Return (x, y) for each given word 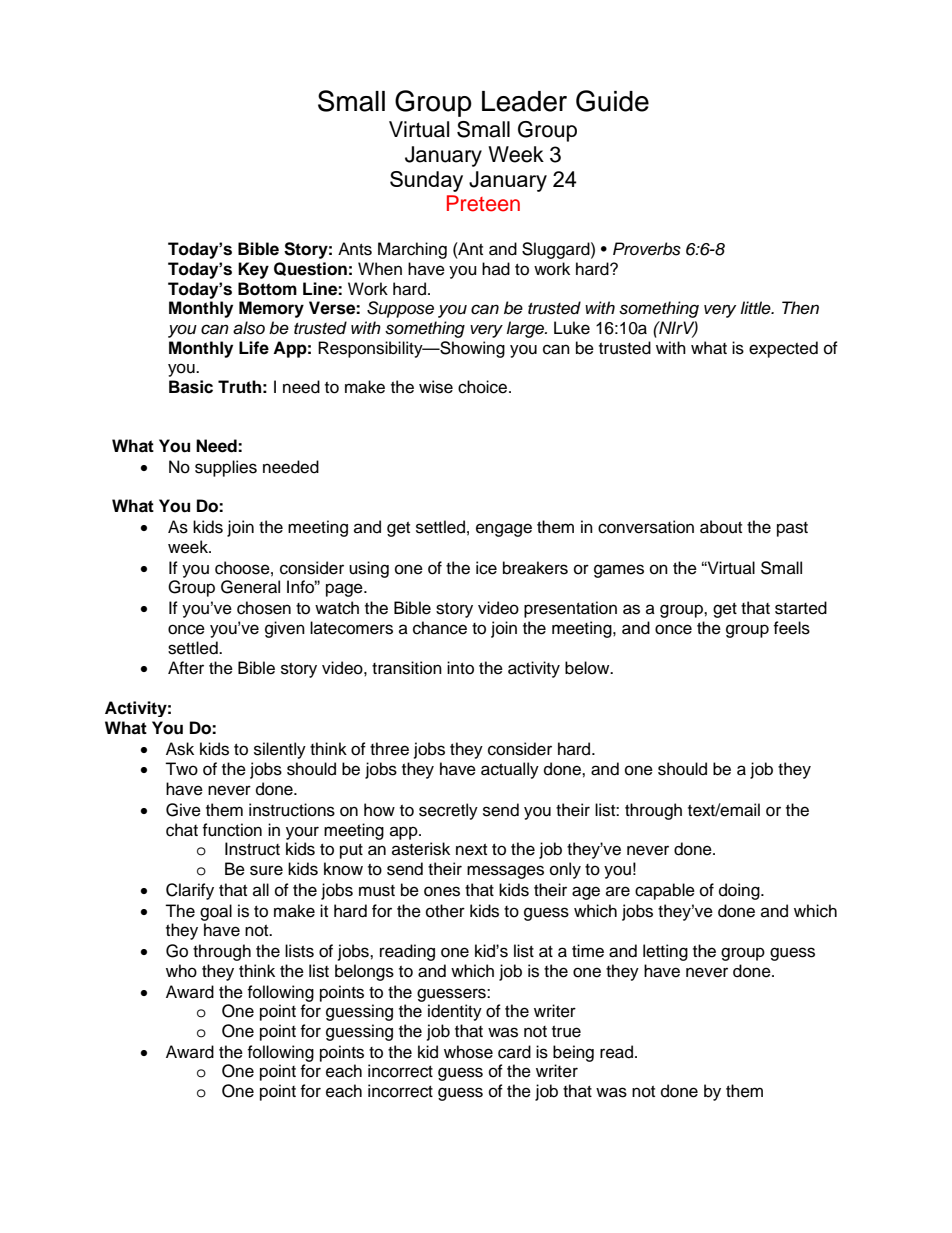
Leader (524, 101)
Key (253, 270)
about (721, 527)
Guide (612, 101)
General (250, 587)
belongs (364, 972)
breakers (535, 568)
